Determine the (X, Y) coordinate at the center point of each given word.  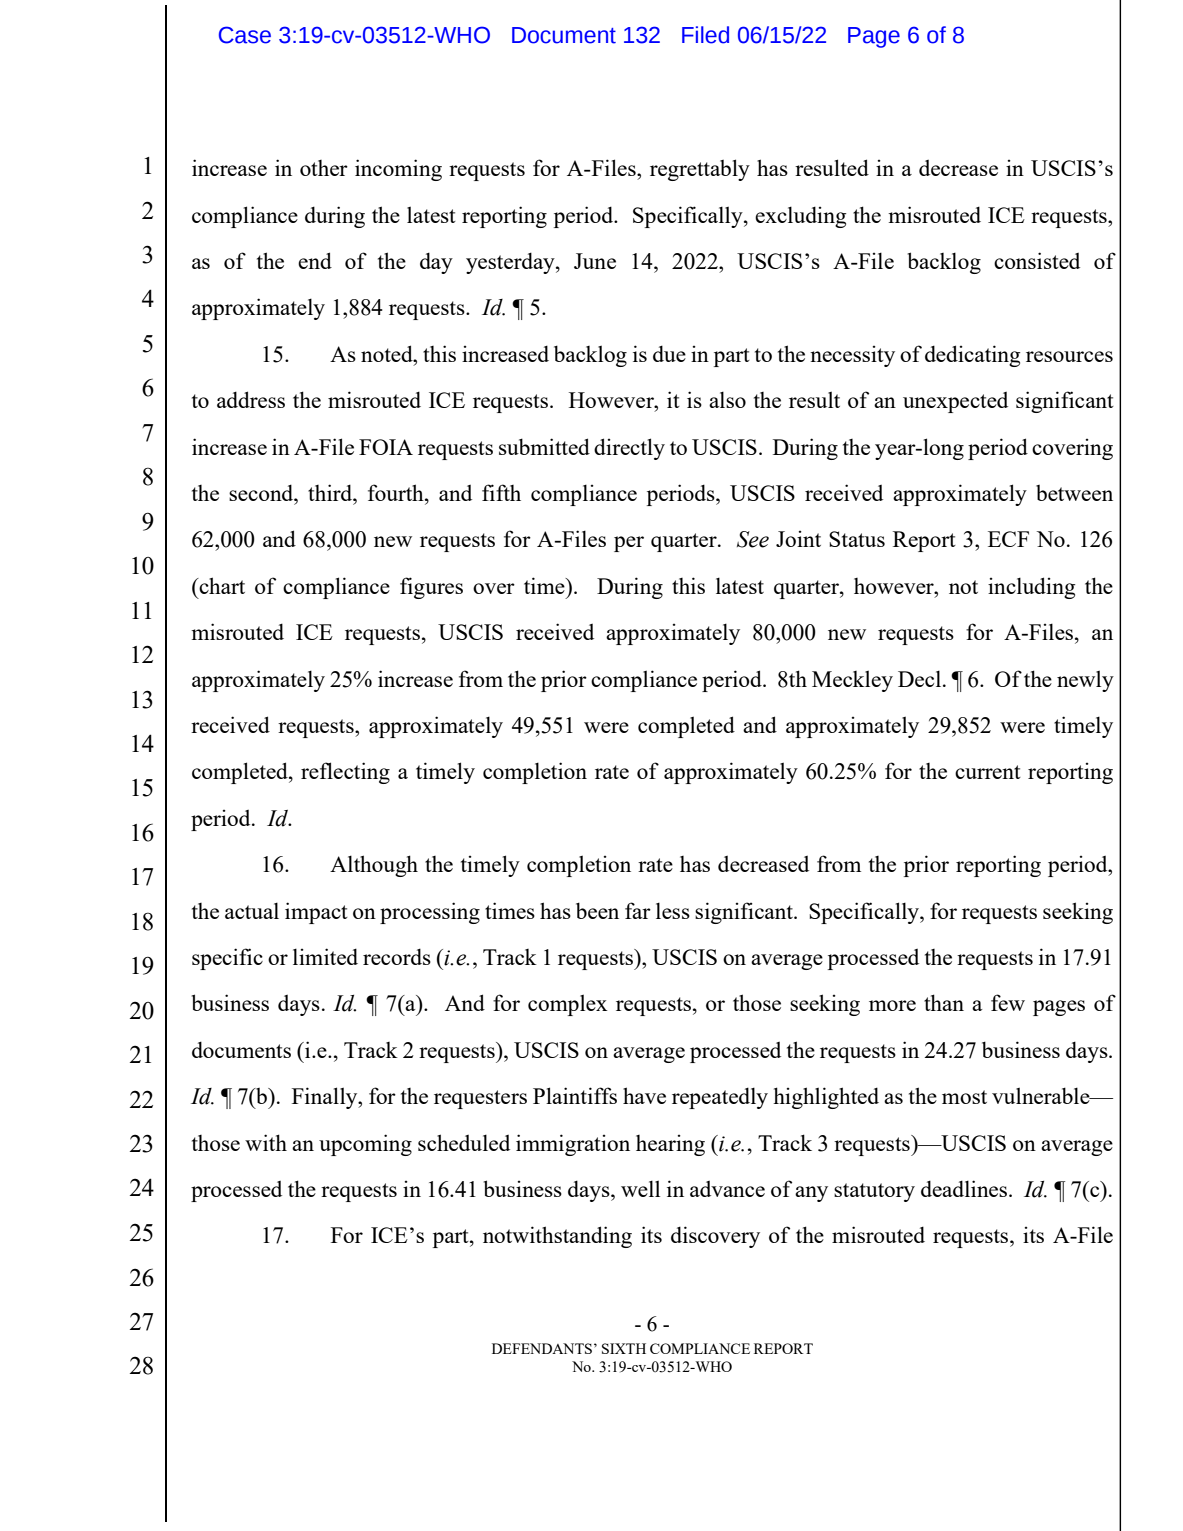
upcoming (365, 1145)
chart (221, 585)
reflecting (345, 773)
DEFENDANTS (543, 1348)
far (638, 910)
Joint (798, 539)
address (251, 399)
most (964, 1097)
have (644, 1095)
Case (245, 35)
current (988, 772)
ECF (1008, 539)
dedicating (972, 356)
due (669, 353)
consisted (1037, 260)
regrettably (700, 170)
